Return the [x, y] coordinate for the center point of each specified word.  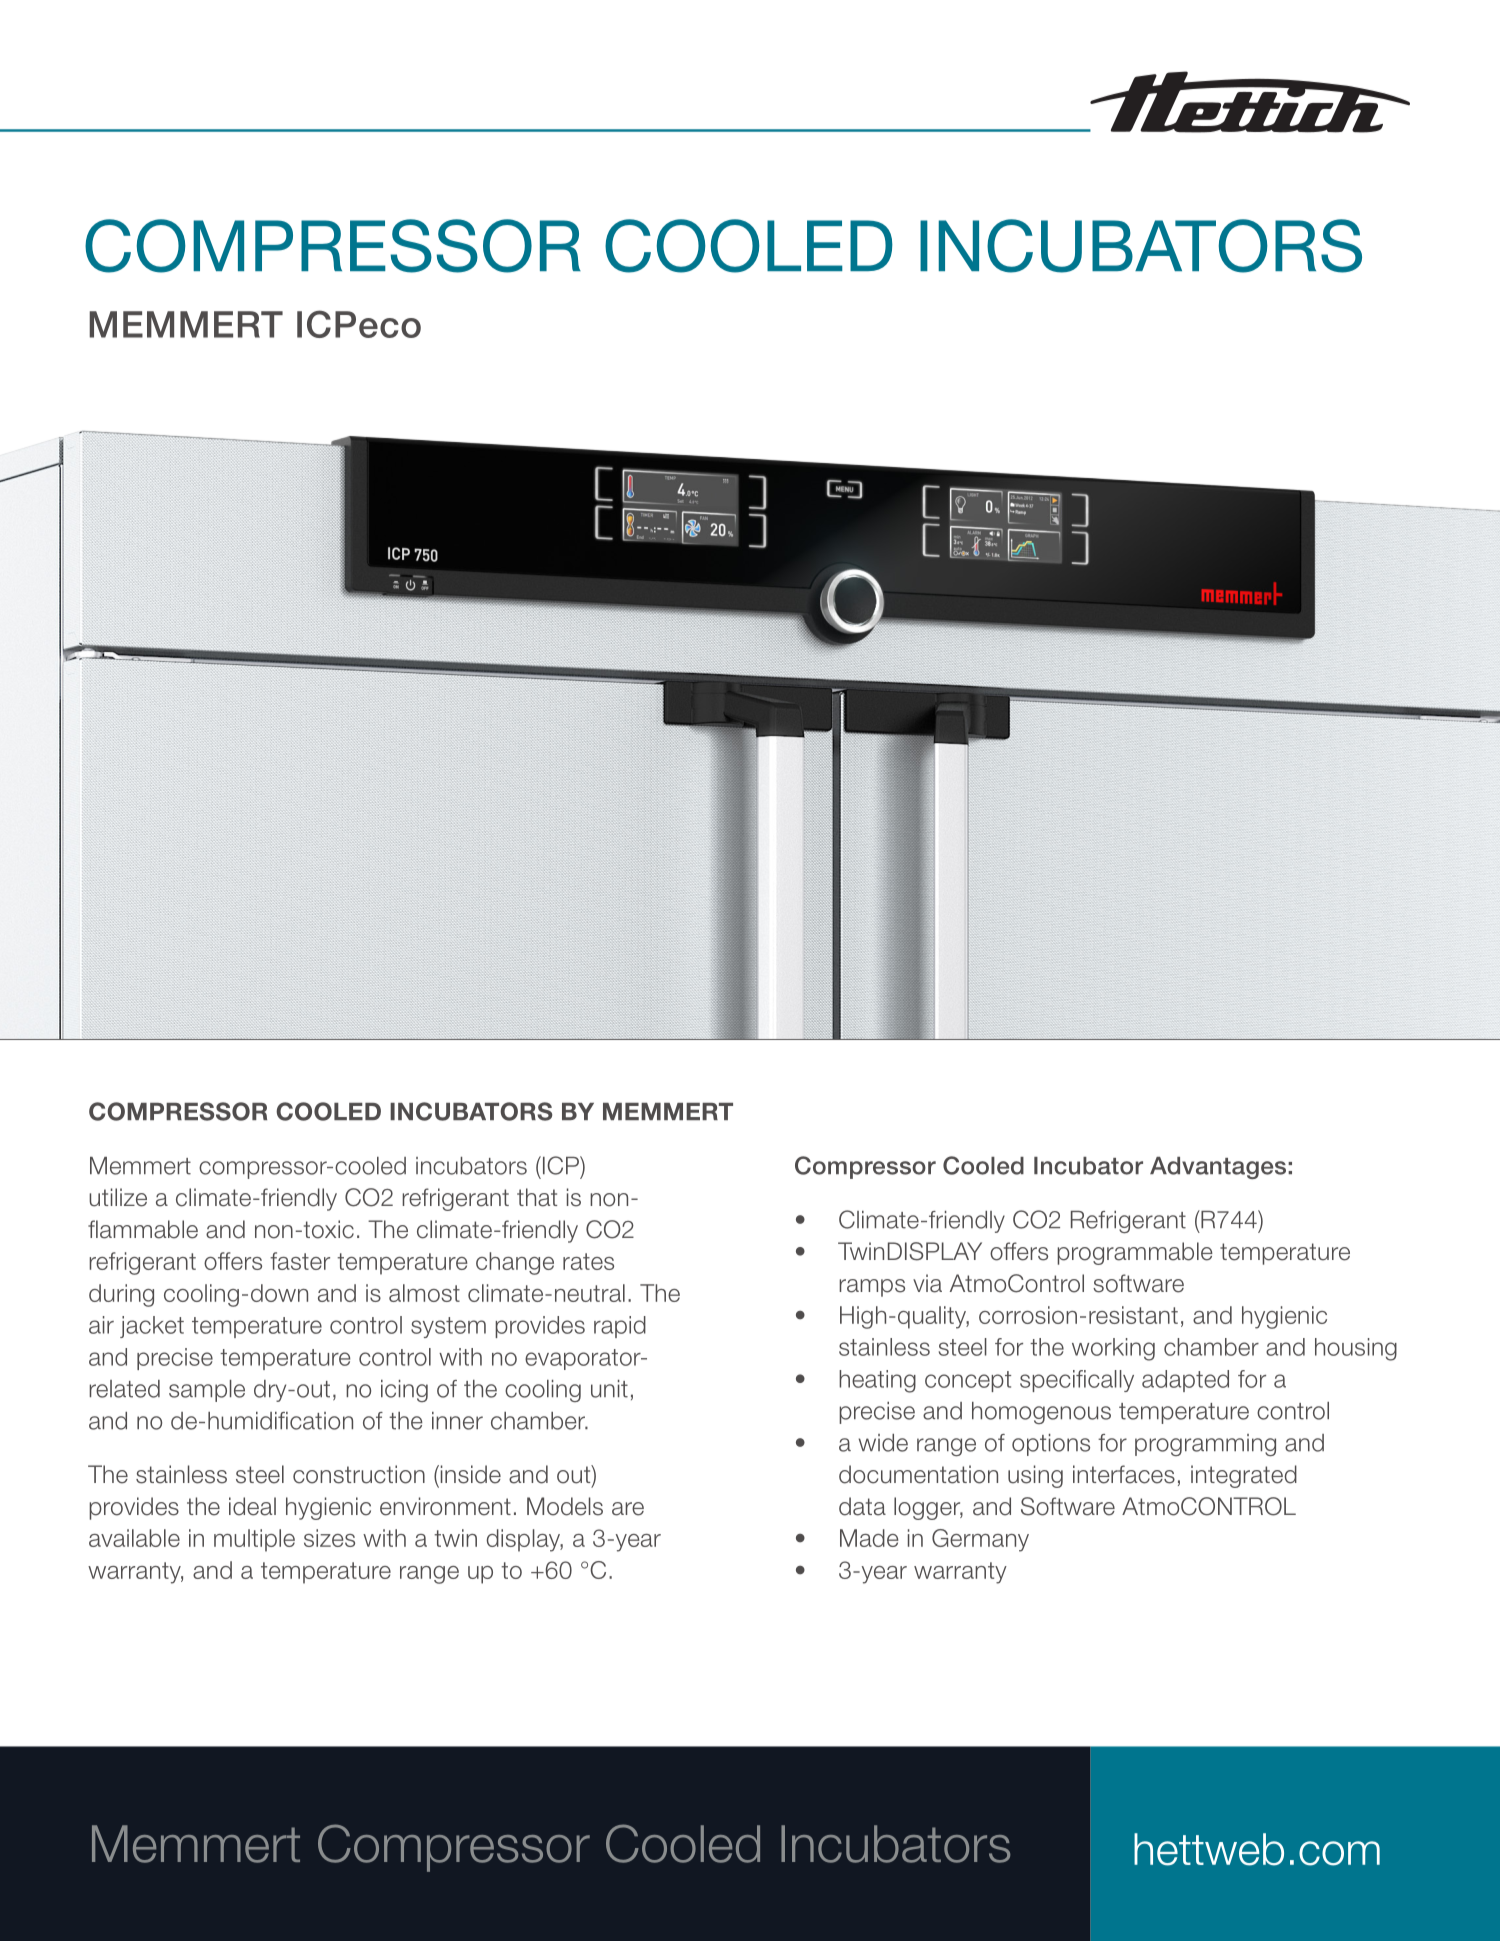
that [537, 1197]
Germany [980, 1540]
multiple [254, 1540]
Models [565, 1506]
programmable [1135, 1253]
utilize [118, 1197]
